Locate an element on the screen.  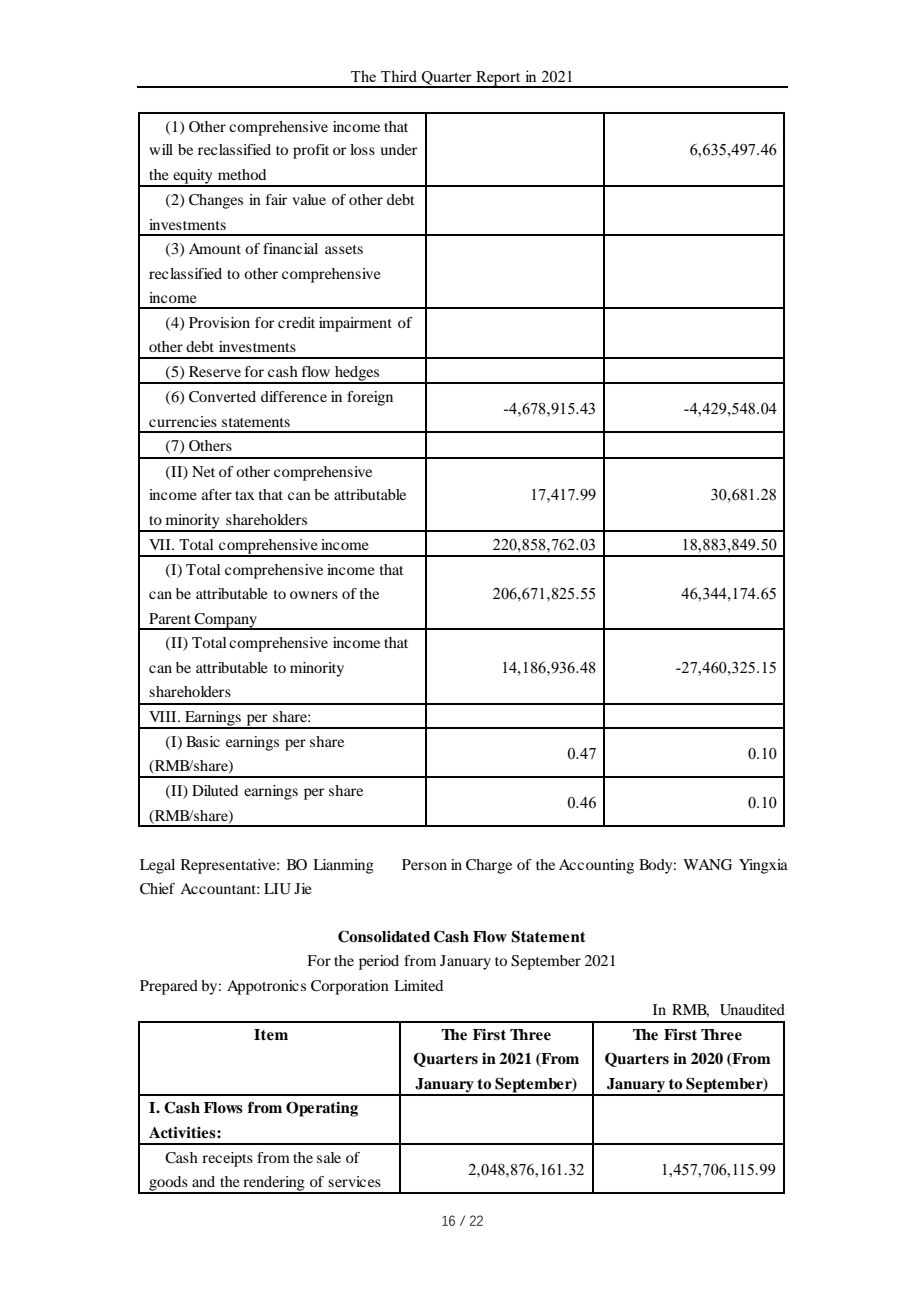
hedges is located at coordinates (357, 374).
